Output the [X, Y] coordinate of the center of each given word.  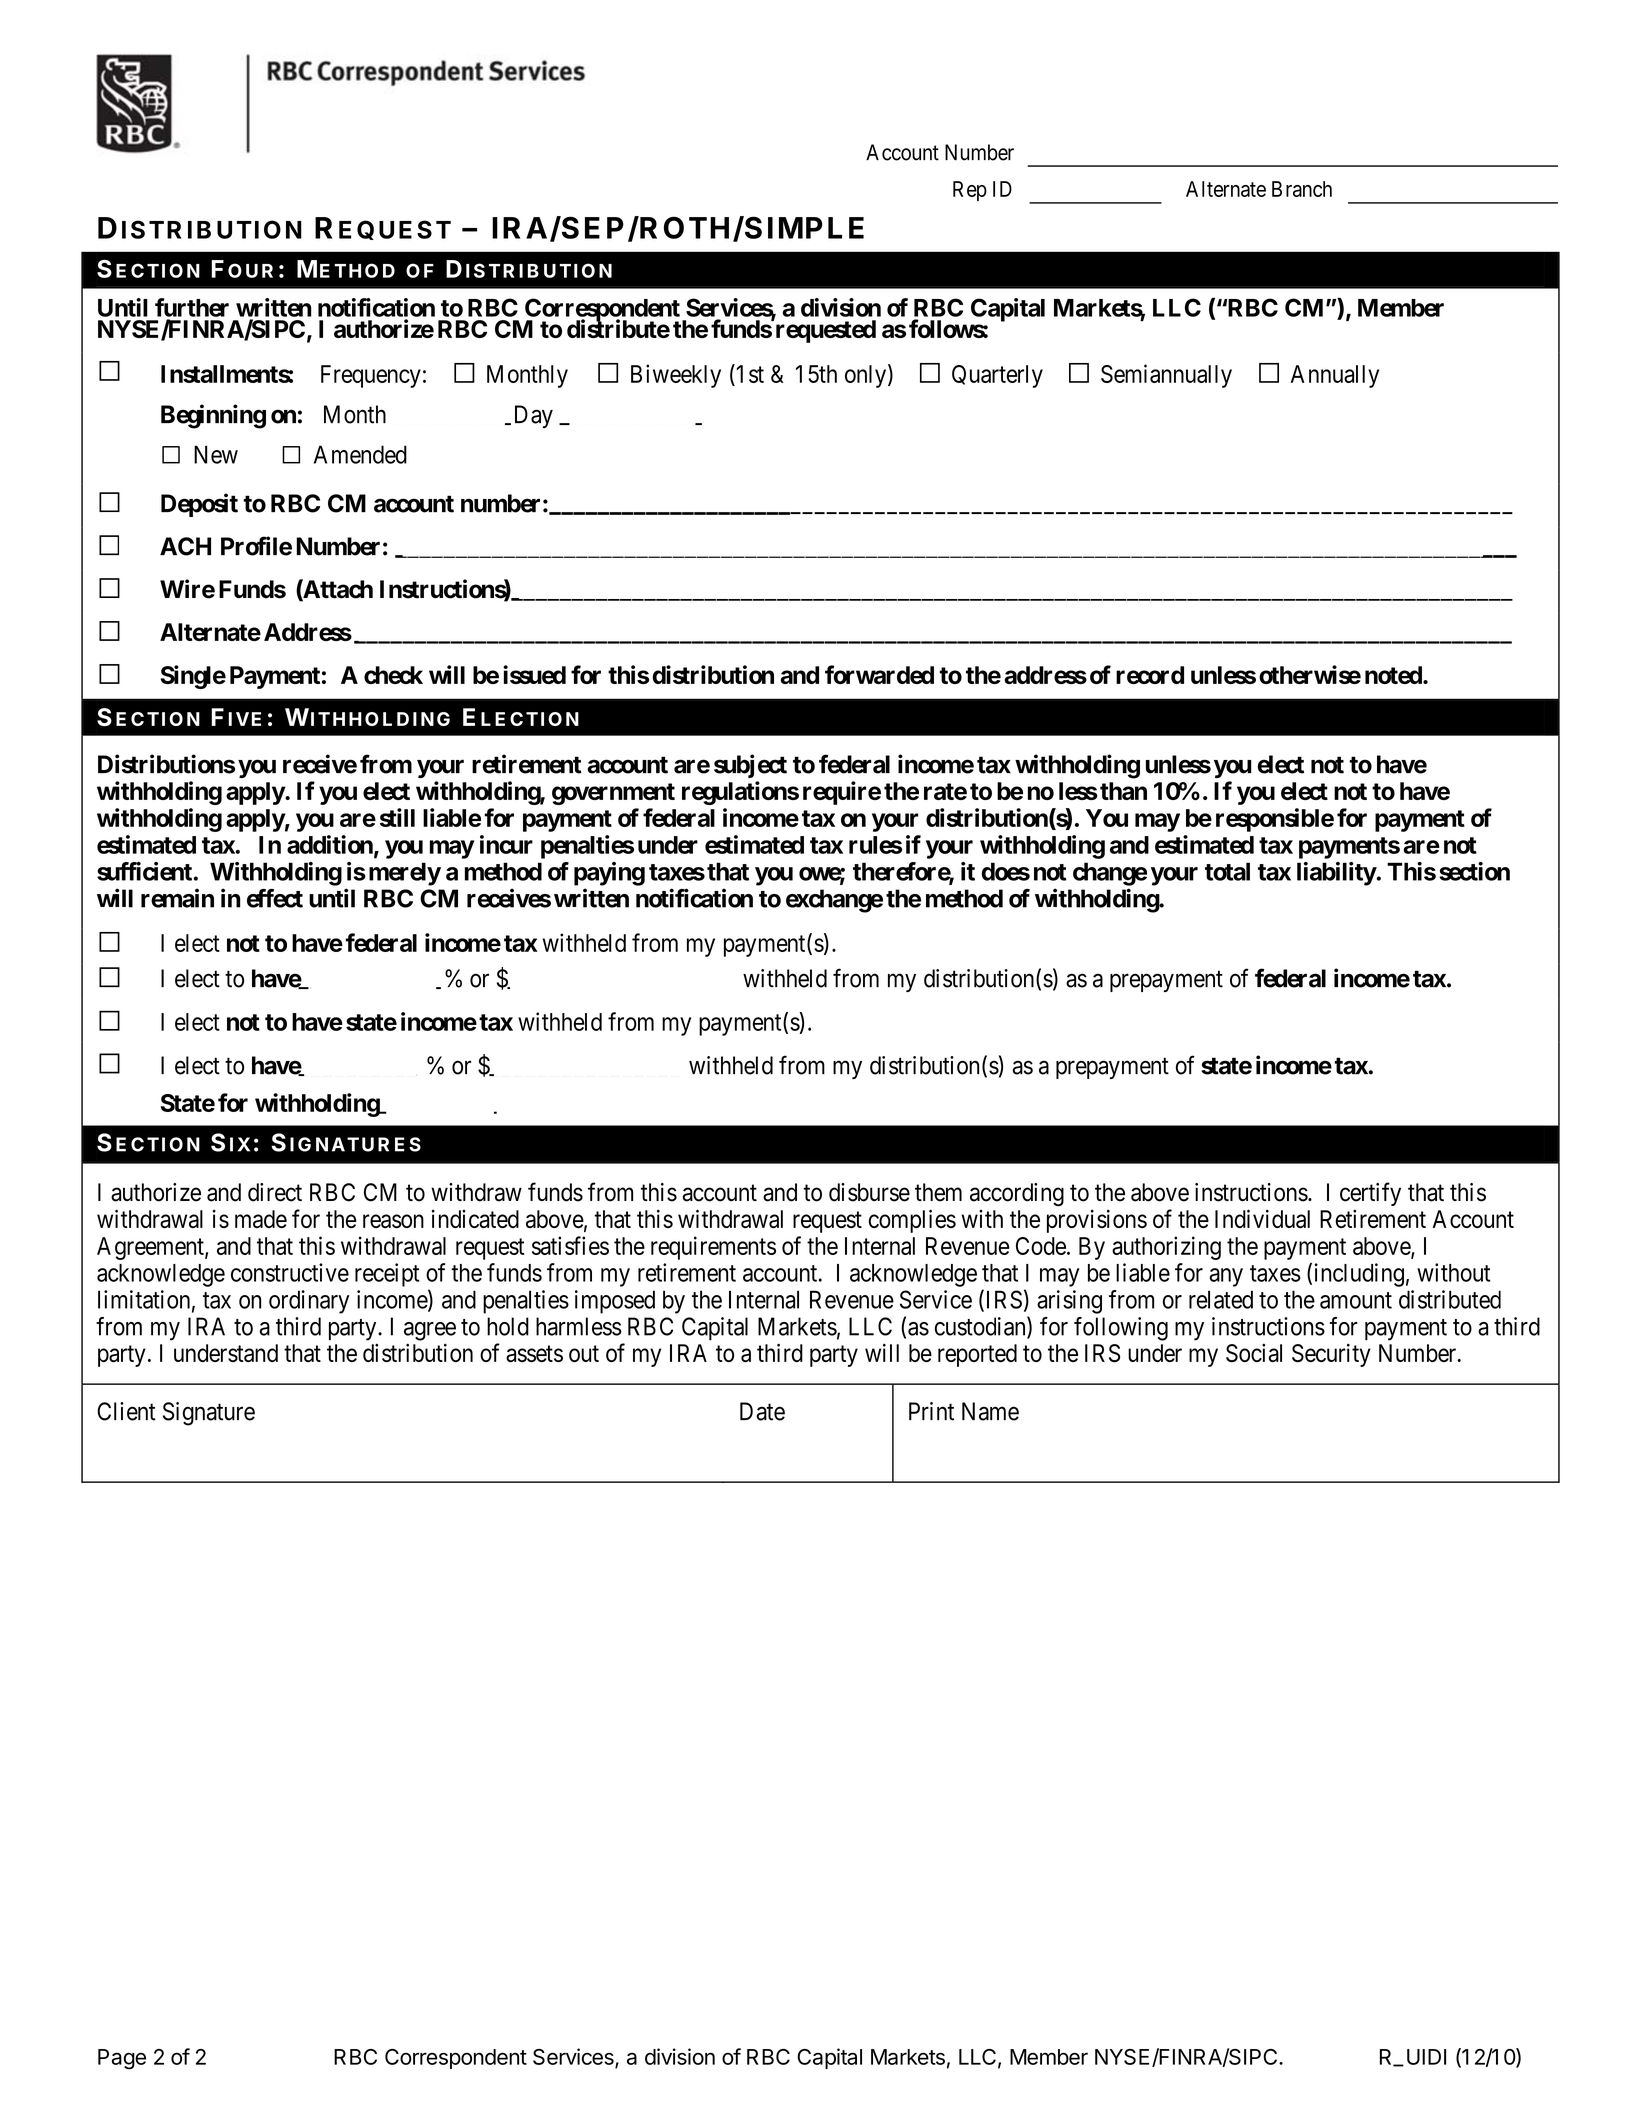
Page [122, 2059]
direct [275, 1192]
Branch [1302, 189]
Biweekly [676, 376]
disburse [869, 1192]
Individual [1262, 1218]
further [192, 307]
